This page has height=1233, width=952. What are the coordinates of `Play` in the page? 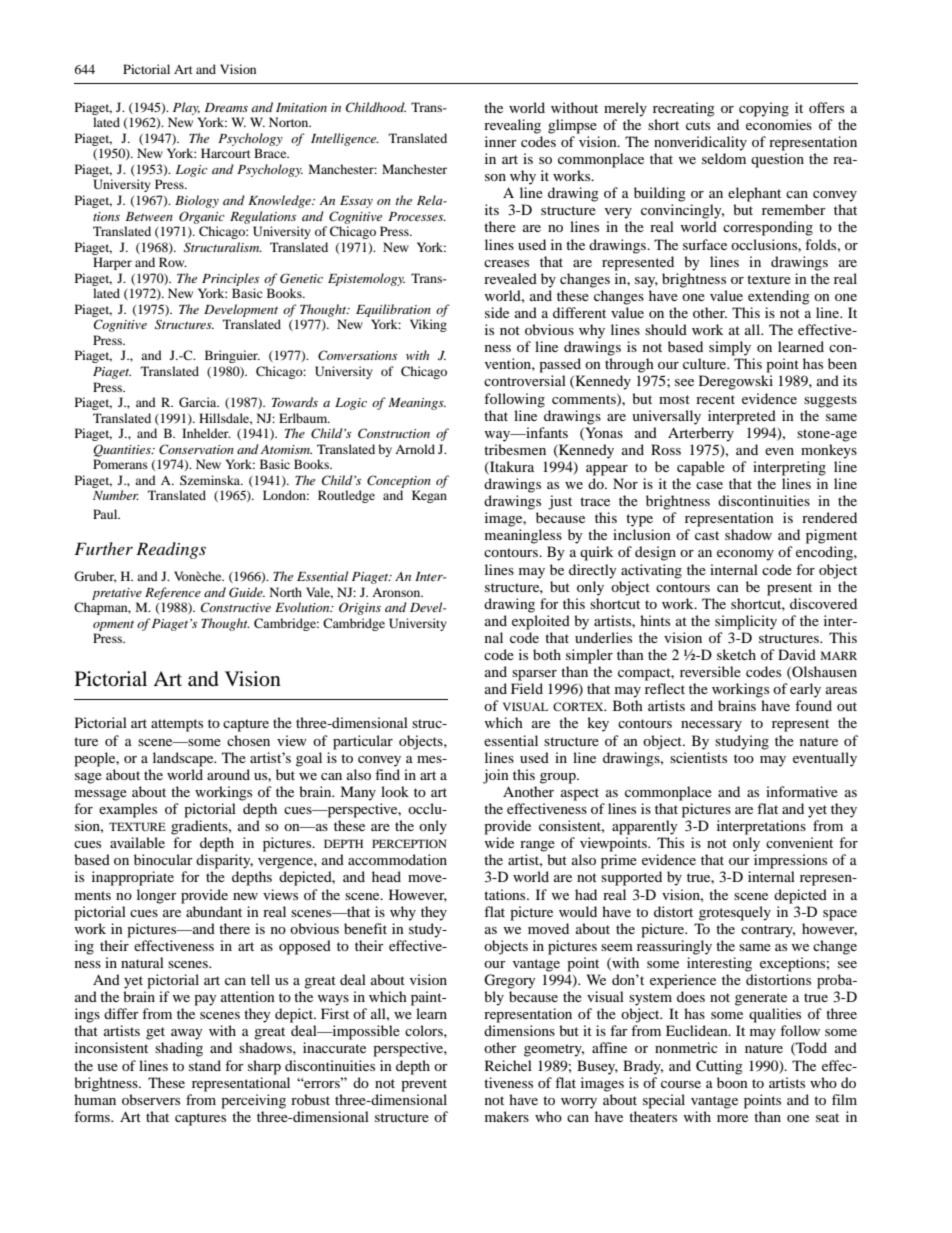 It's located at (186, 108).
